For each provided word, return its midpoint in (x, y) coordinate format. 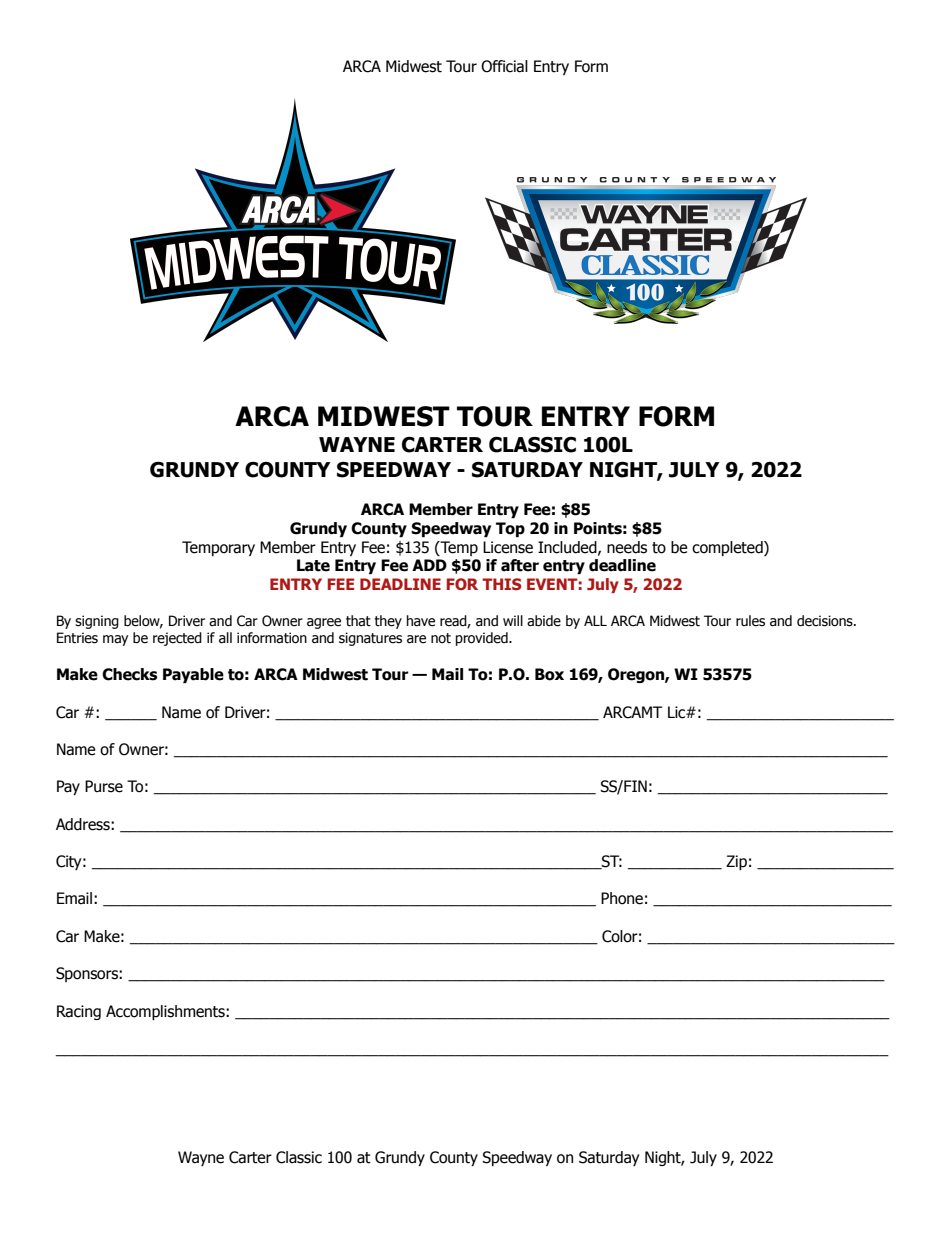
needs (627, 547)
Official (504, 66)
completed (728, 548)
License (508, 547)
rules (750, 621)
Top (510, 529)
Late (313, 565)
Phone (622, 898)
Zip (736, 862)
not (441, 638)
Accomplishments (166, 1012)
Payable (193, 675)
